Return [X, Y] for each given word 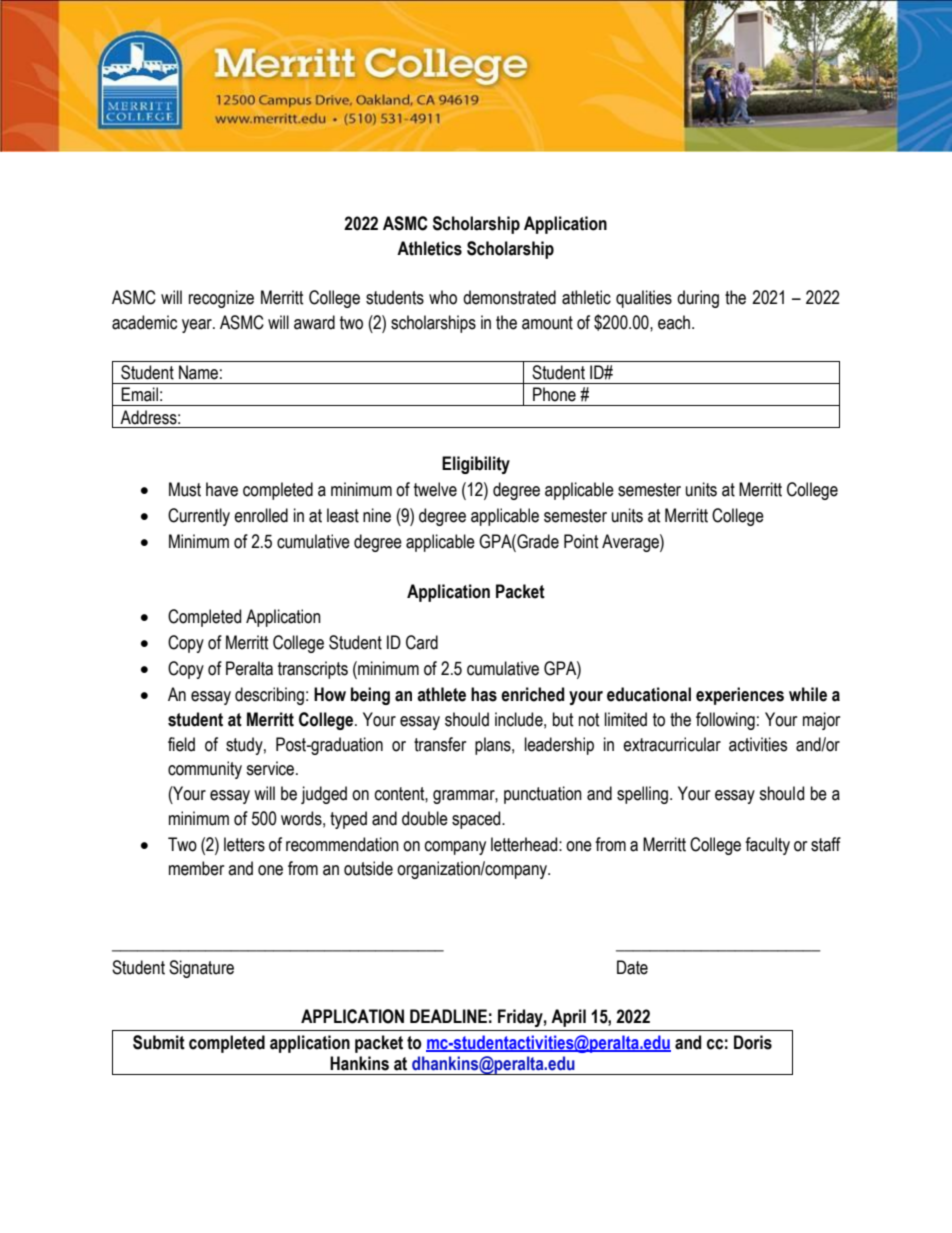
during [698, 299]
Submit [159, 1042]
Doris [753, 1042]
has [484, 694]
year [198, 326]
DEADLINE [448, 1016]
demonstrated [509, 297]
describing [269, 696]
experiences [740, 696]
